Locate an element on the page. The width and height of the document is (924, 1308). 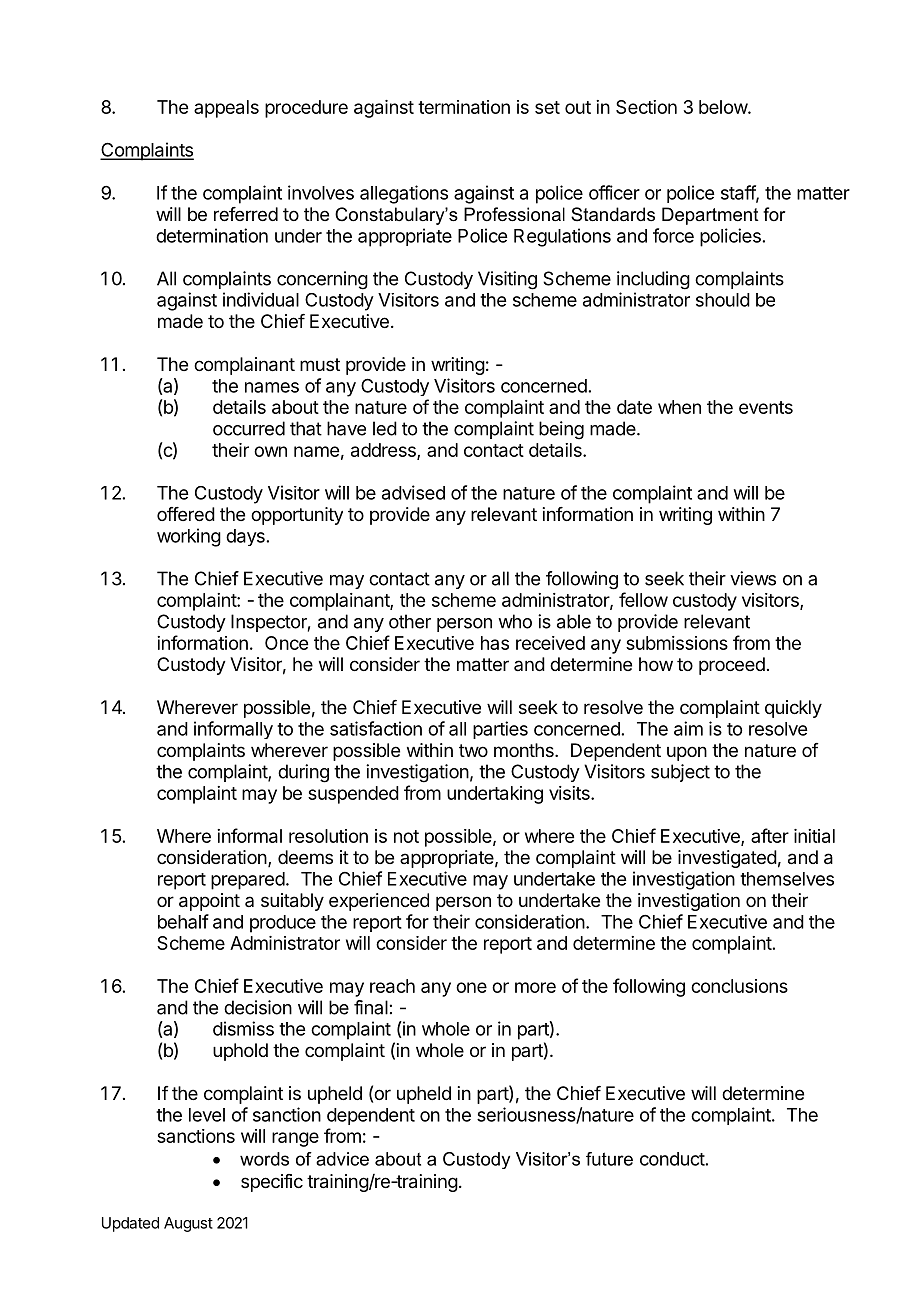
appeals is located at coordinates (226, 109).
